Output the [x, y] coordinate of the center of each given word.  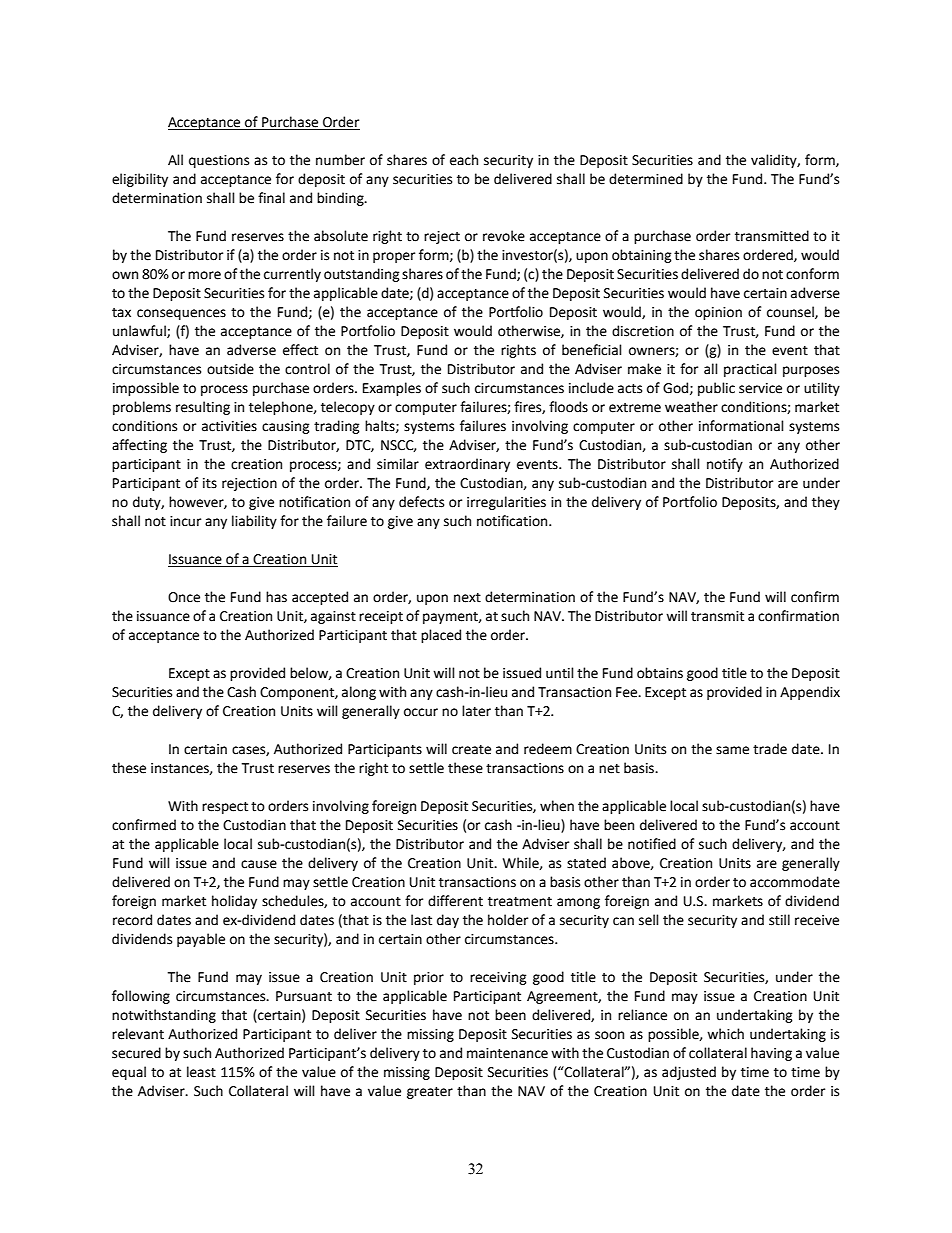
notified [652, 844]
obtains [660, 673]
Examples [392, 389]
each [464, 160]
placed [441, 636]
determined [646, 179]
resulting [203, 408]
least [201, 1072]
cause [259, 864]
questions [219, 161]
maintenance [507, 1053]
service [760, 388]
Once [184, 597]
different [455, 901]
